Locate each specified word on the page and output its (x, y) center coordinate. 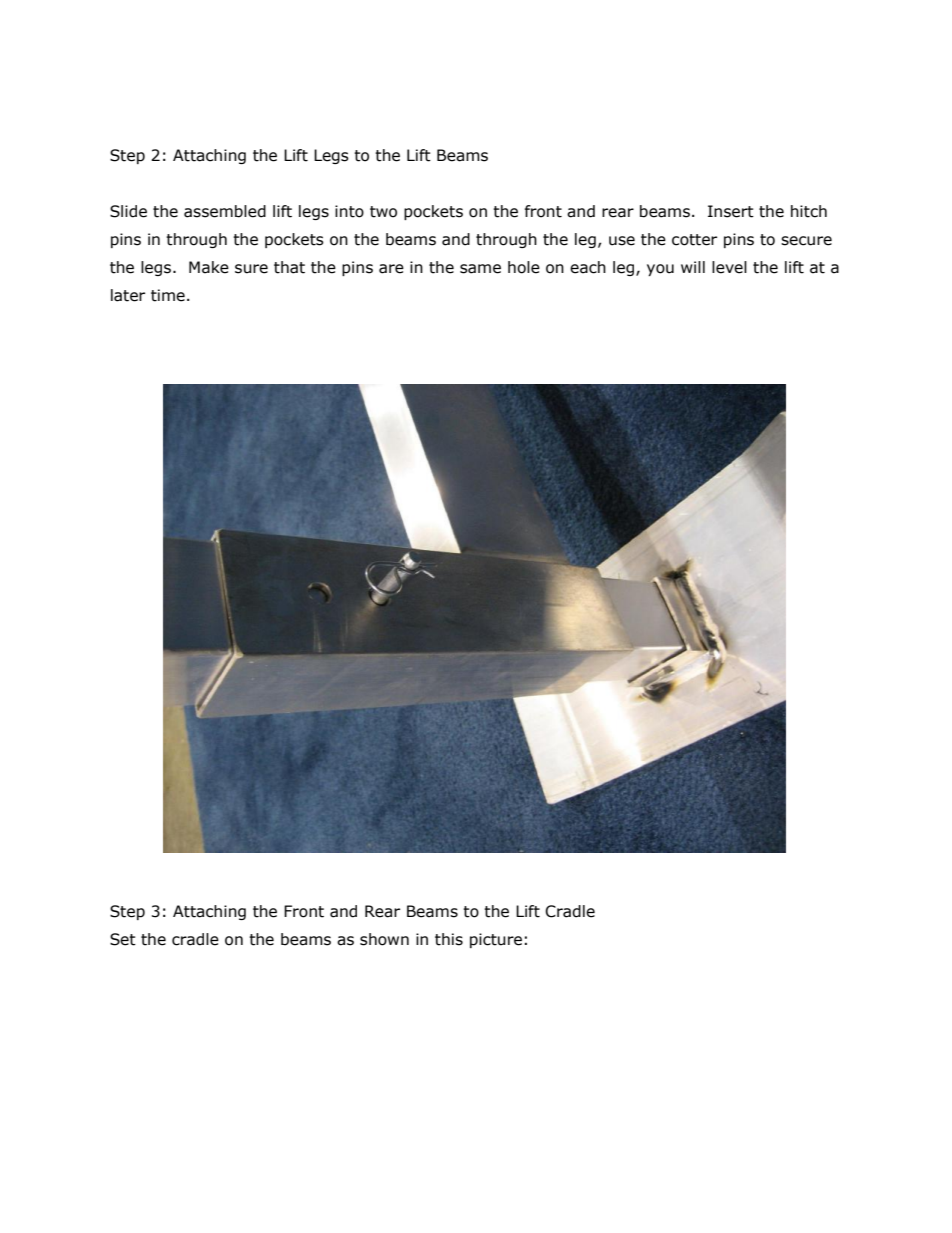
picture (496, 940)
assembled (225, 211)
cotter (694, 240)
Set (123, 939)
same (480, 269)
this (449, 939)
